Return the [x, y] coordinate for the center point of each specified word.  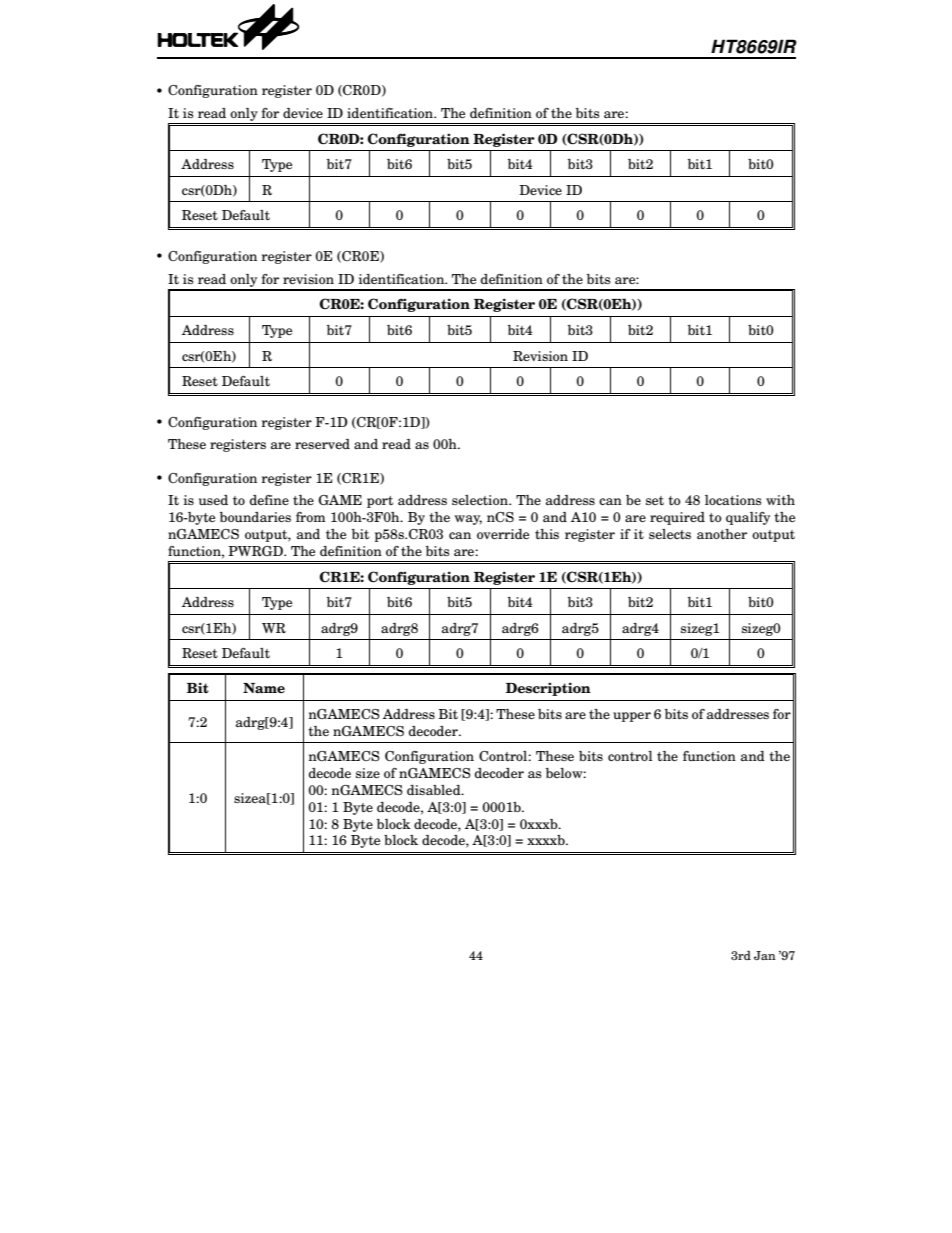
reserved [322, 444]
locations [733, 500]
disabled [435, 790]
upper [632, 717]
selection [481, 500]
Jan [765, 955]
